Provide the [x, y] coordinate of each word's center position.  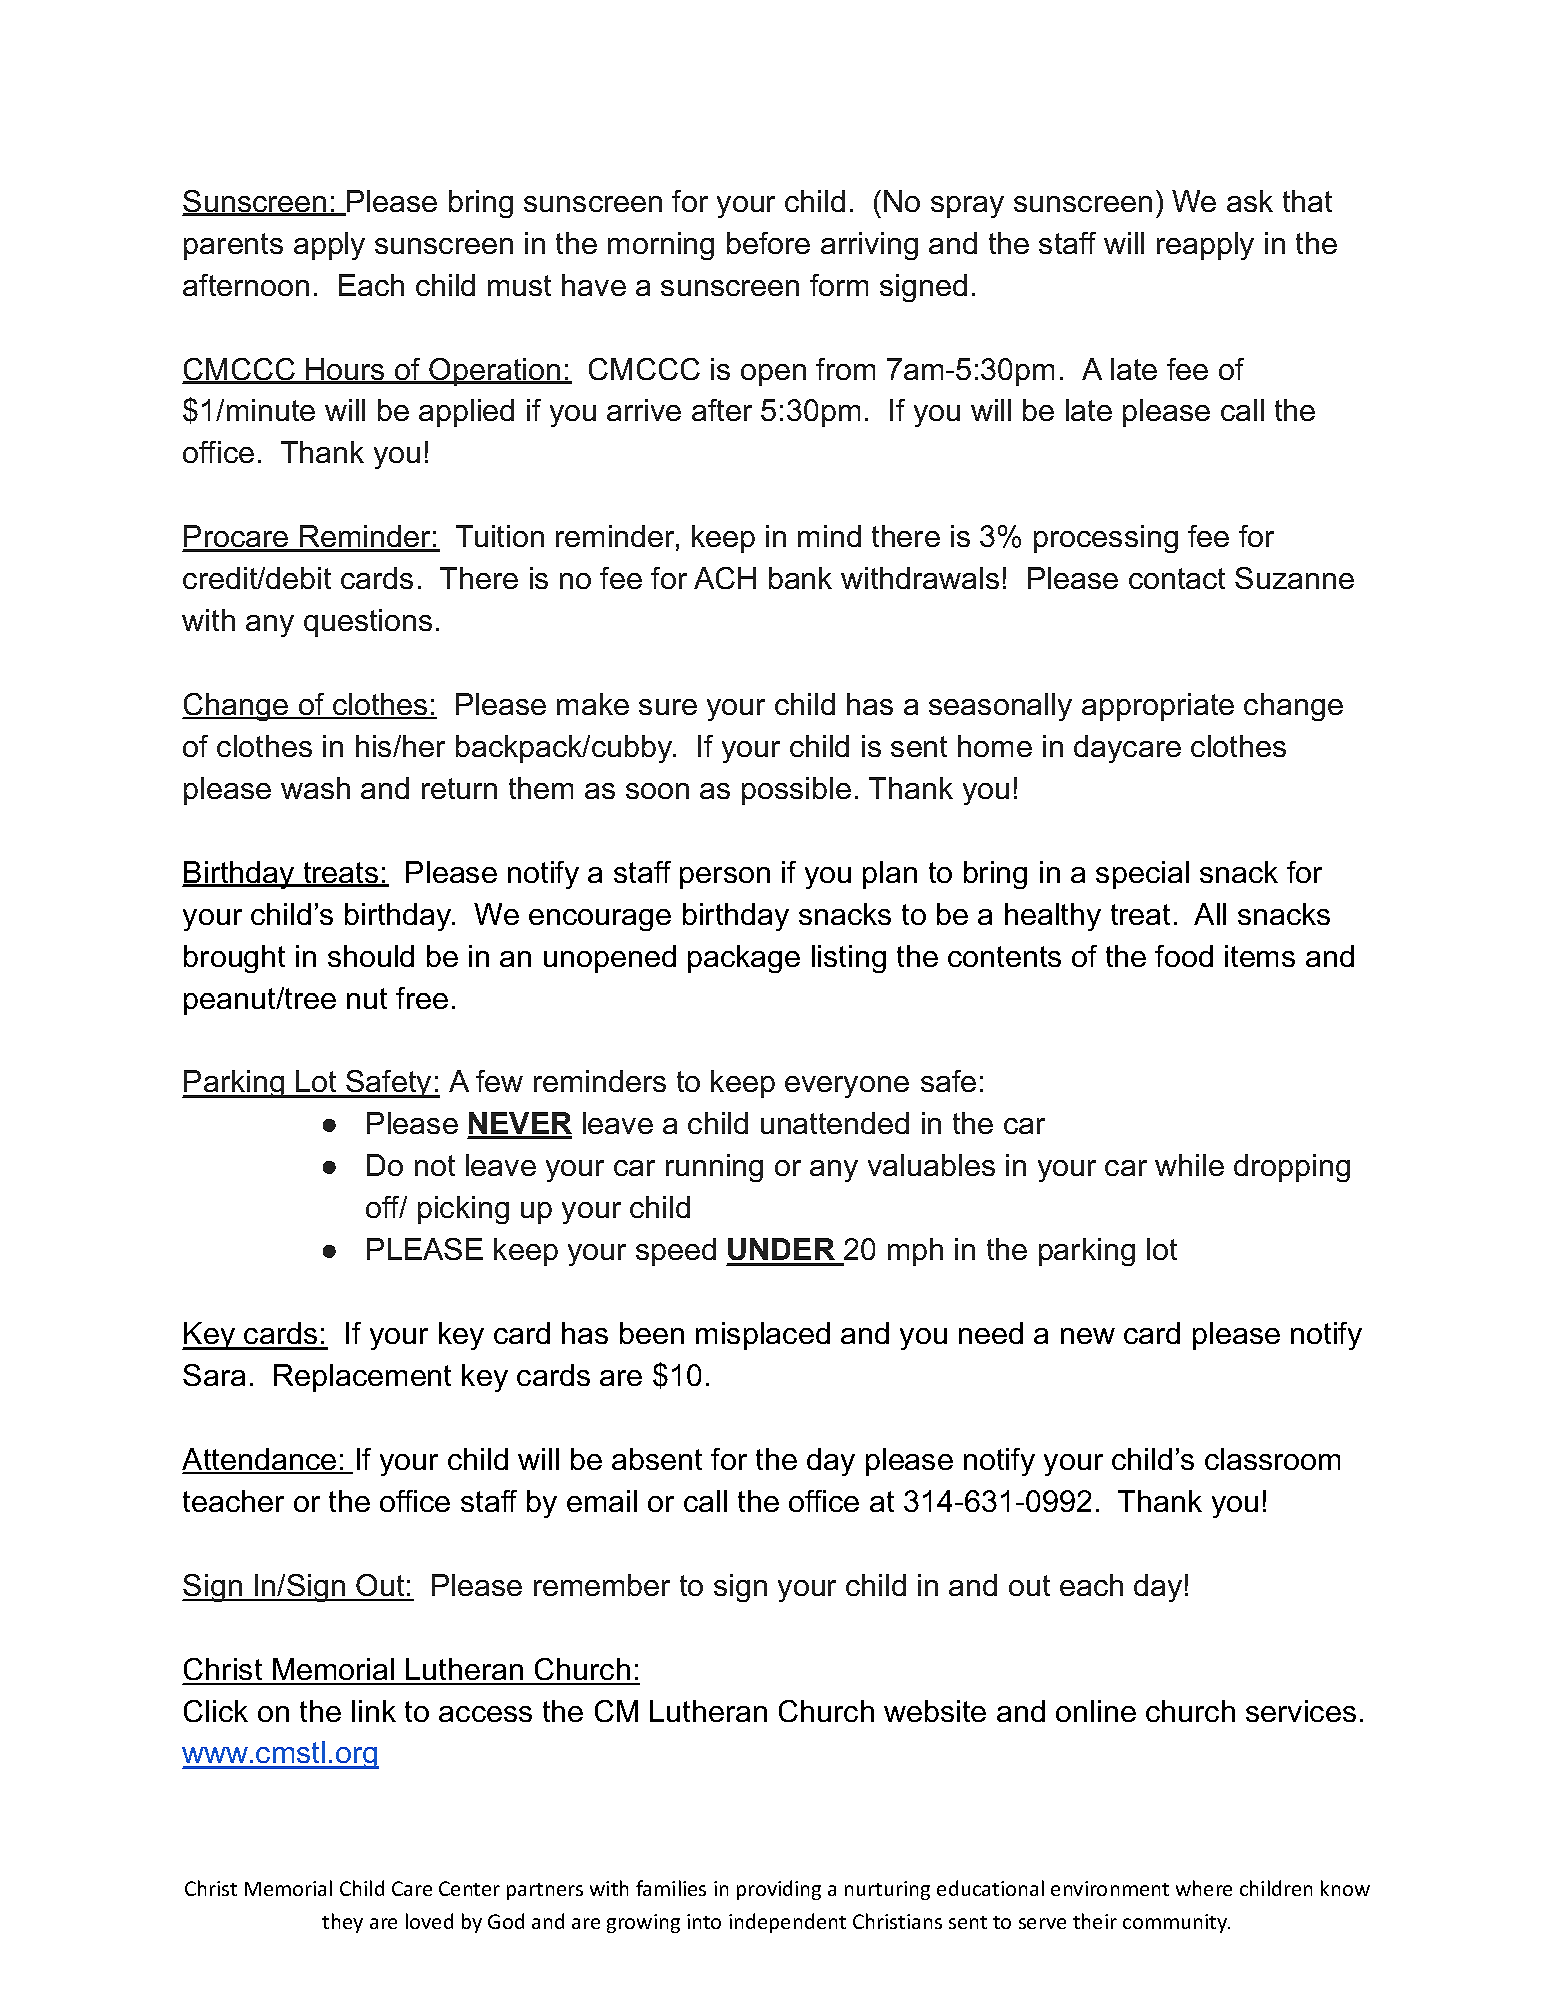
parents [233, 246]
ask [1250, 201]
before [768, 243]
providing [779, 1890]
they [342, 1923]
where [1204, 1888]
